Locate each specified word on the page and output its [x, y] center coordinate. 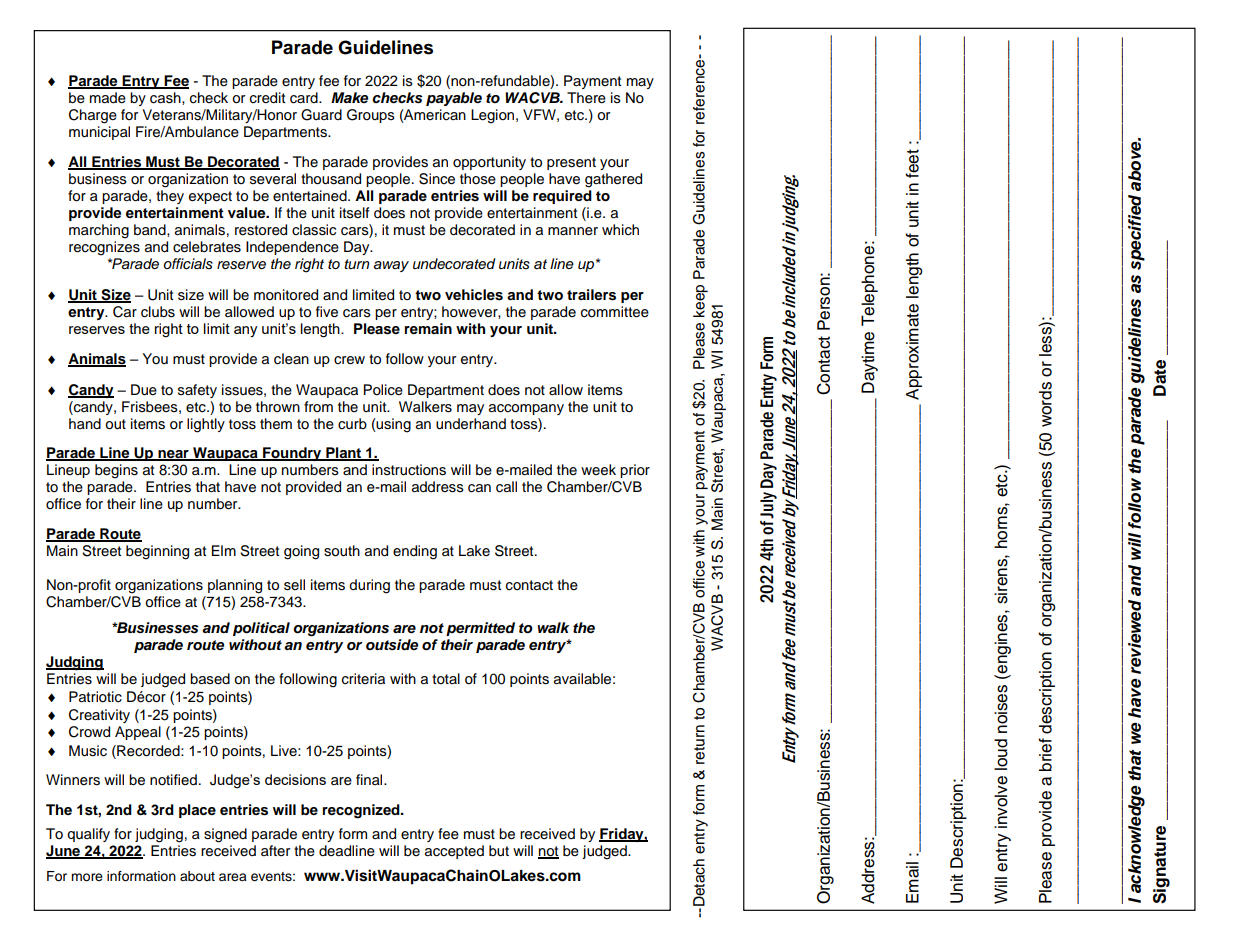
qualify [88, 835]
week [598, 470]
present [571, 163]
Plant [344, 454]
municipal [99, 133]
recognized [362, 811]
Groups [371, 116]
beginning [157, 552]
